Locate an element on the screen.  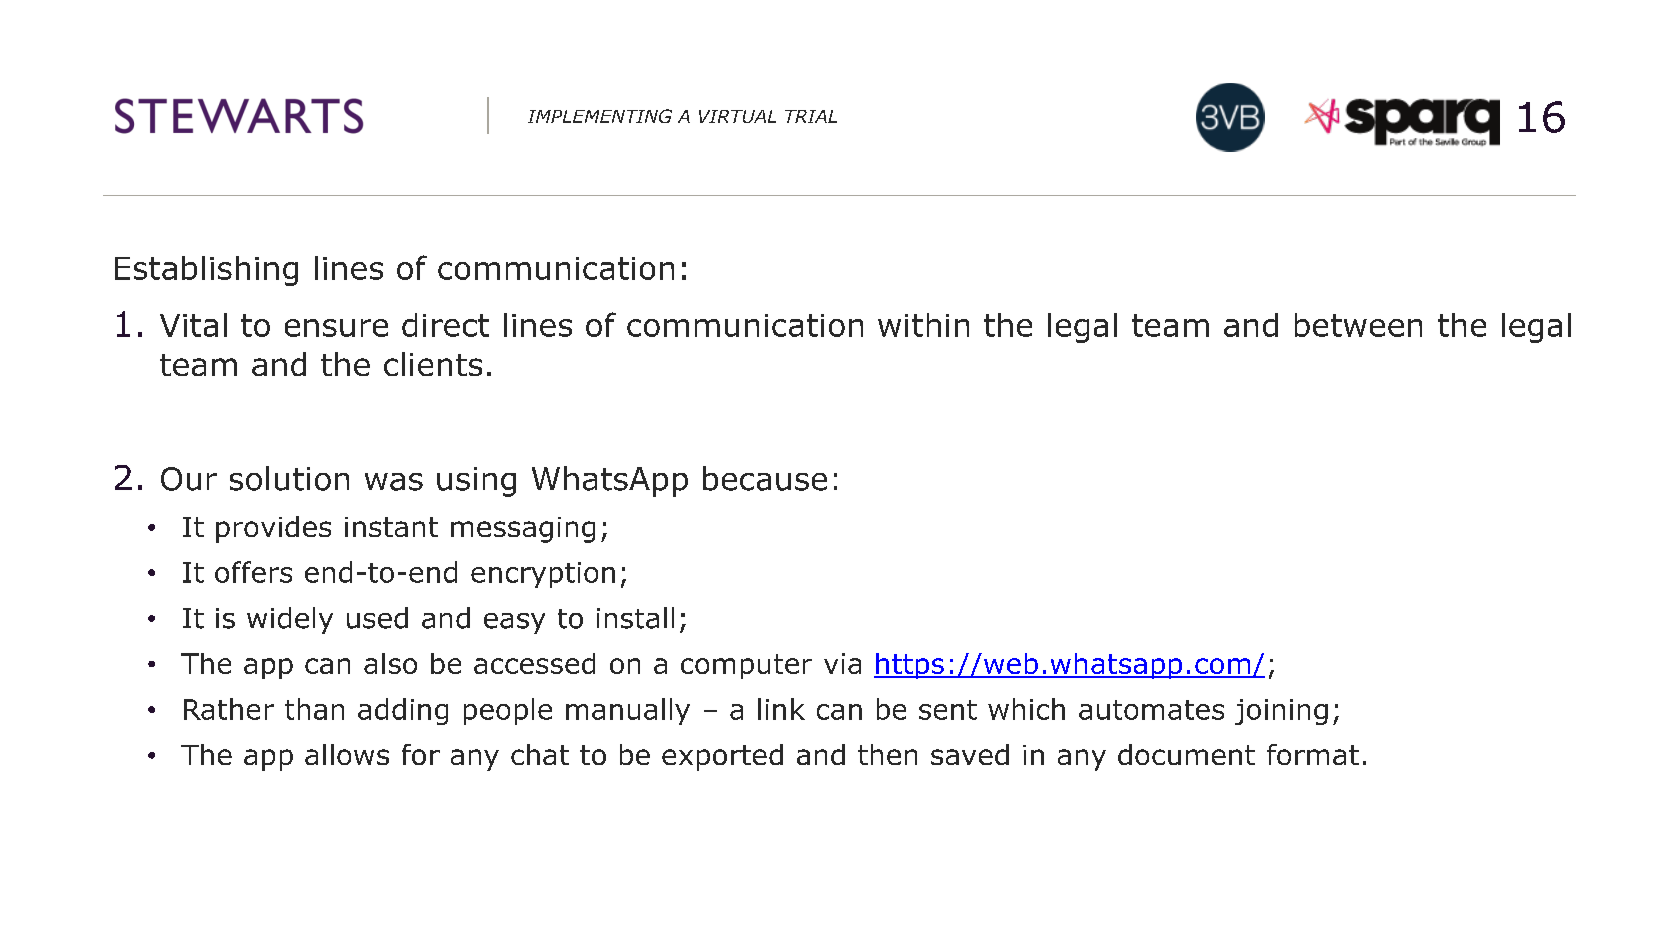
exported is located at coordinates (722, 757).
